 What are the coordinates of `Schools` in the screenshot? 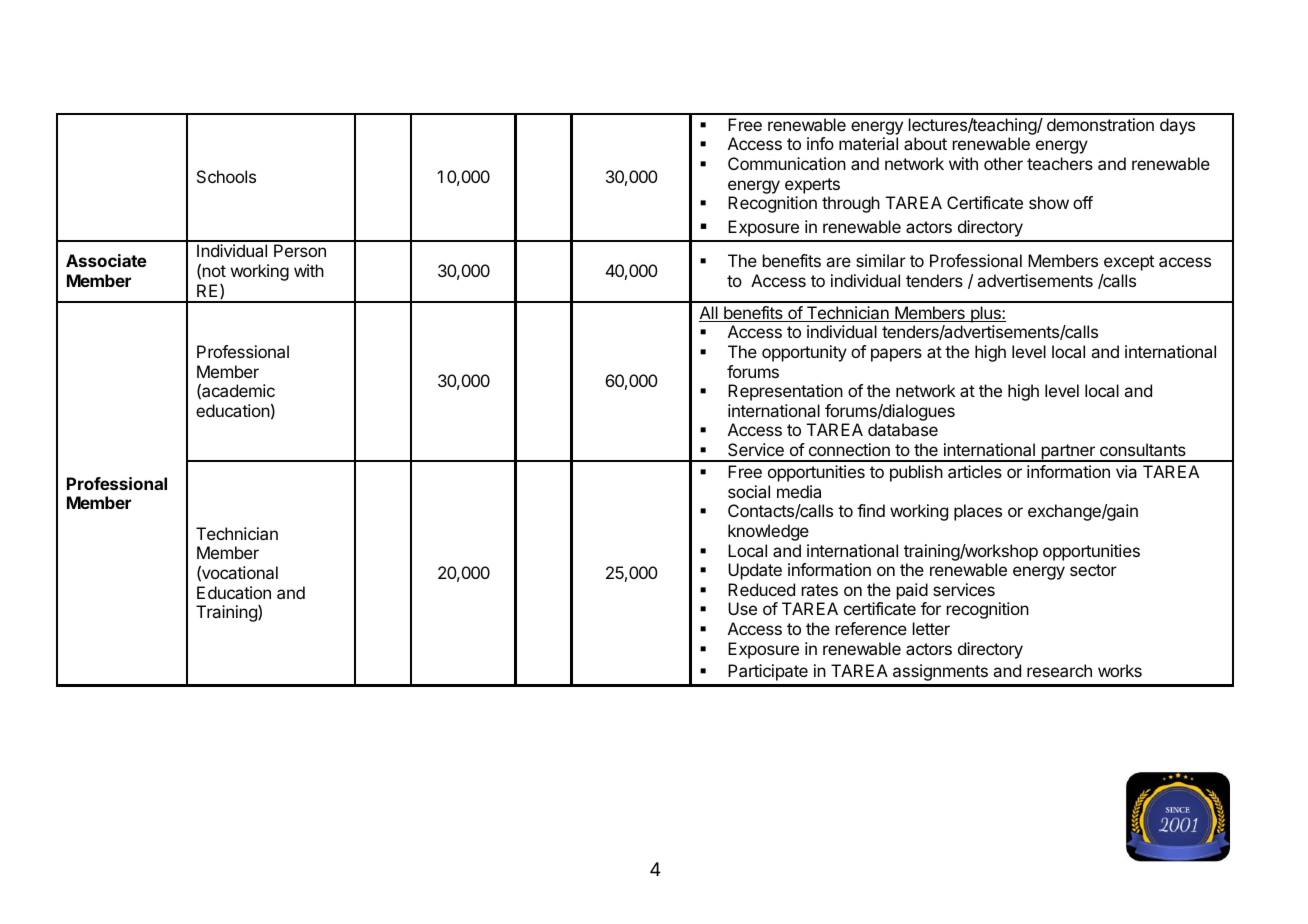 It's located at (226, 176).
